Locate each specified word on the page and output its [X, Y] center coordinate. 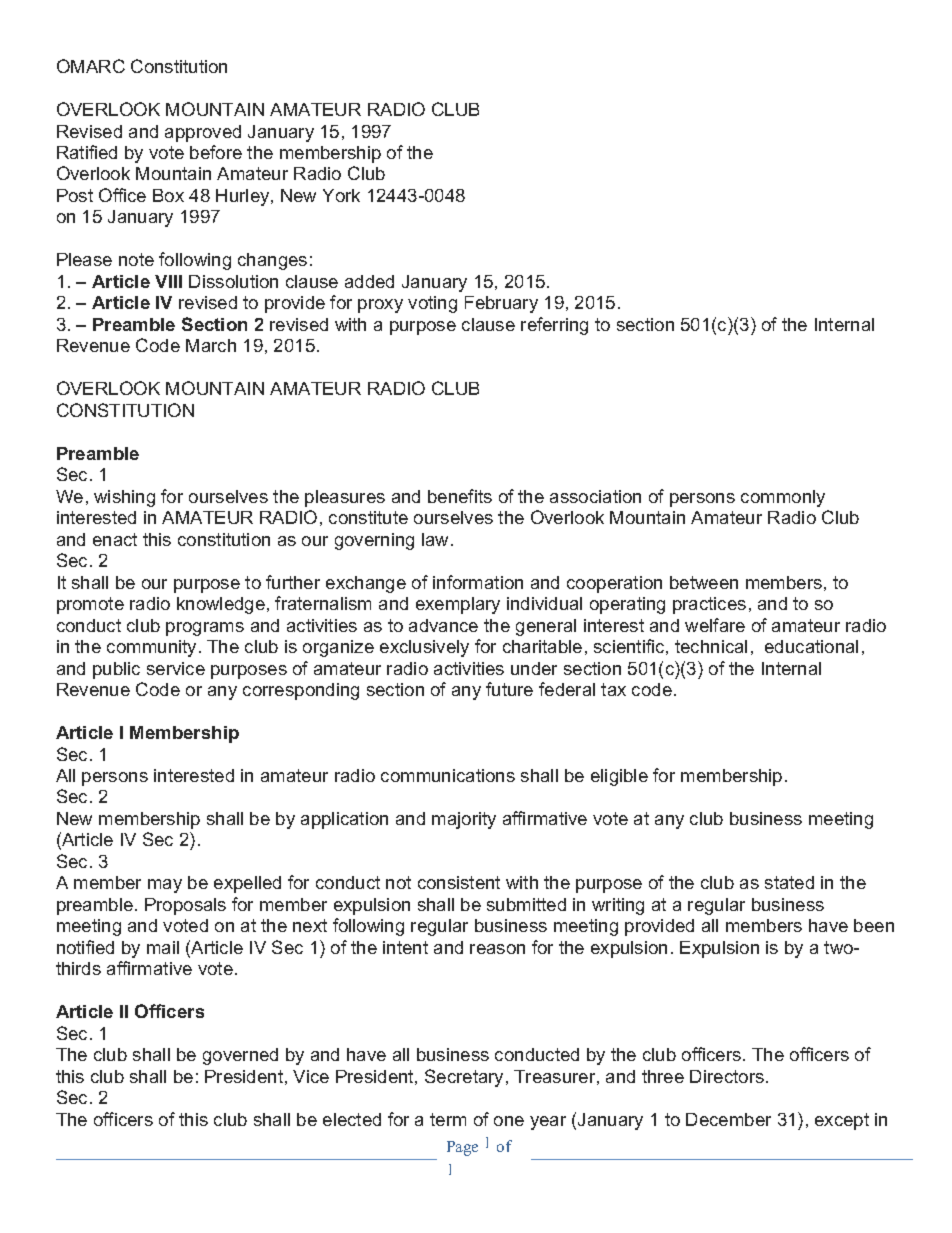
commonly [783, 498]
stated [789, 882]
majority [464, 820]
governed [240, 1056]
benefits [460, 496]
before [216, 152]
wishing [124, 498]
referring [554, 326]
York [341, 195]
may [165, 886]
